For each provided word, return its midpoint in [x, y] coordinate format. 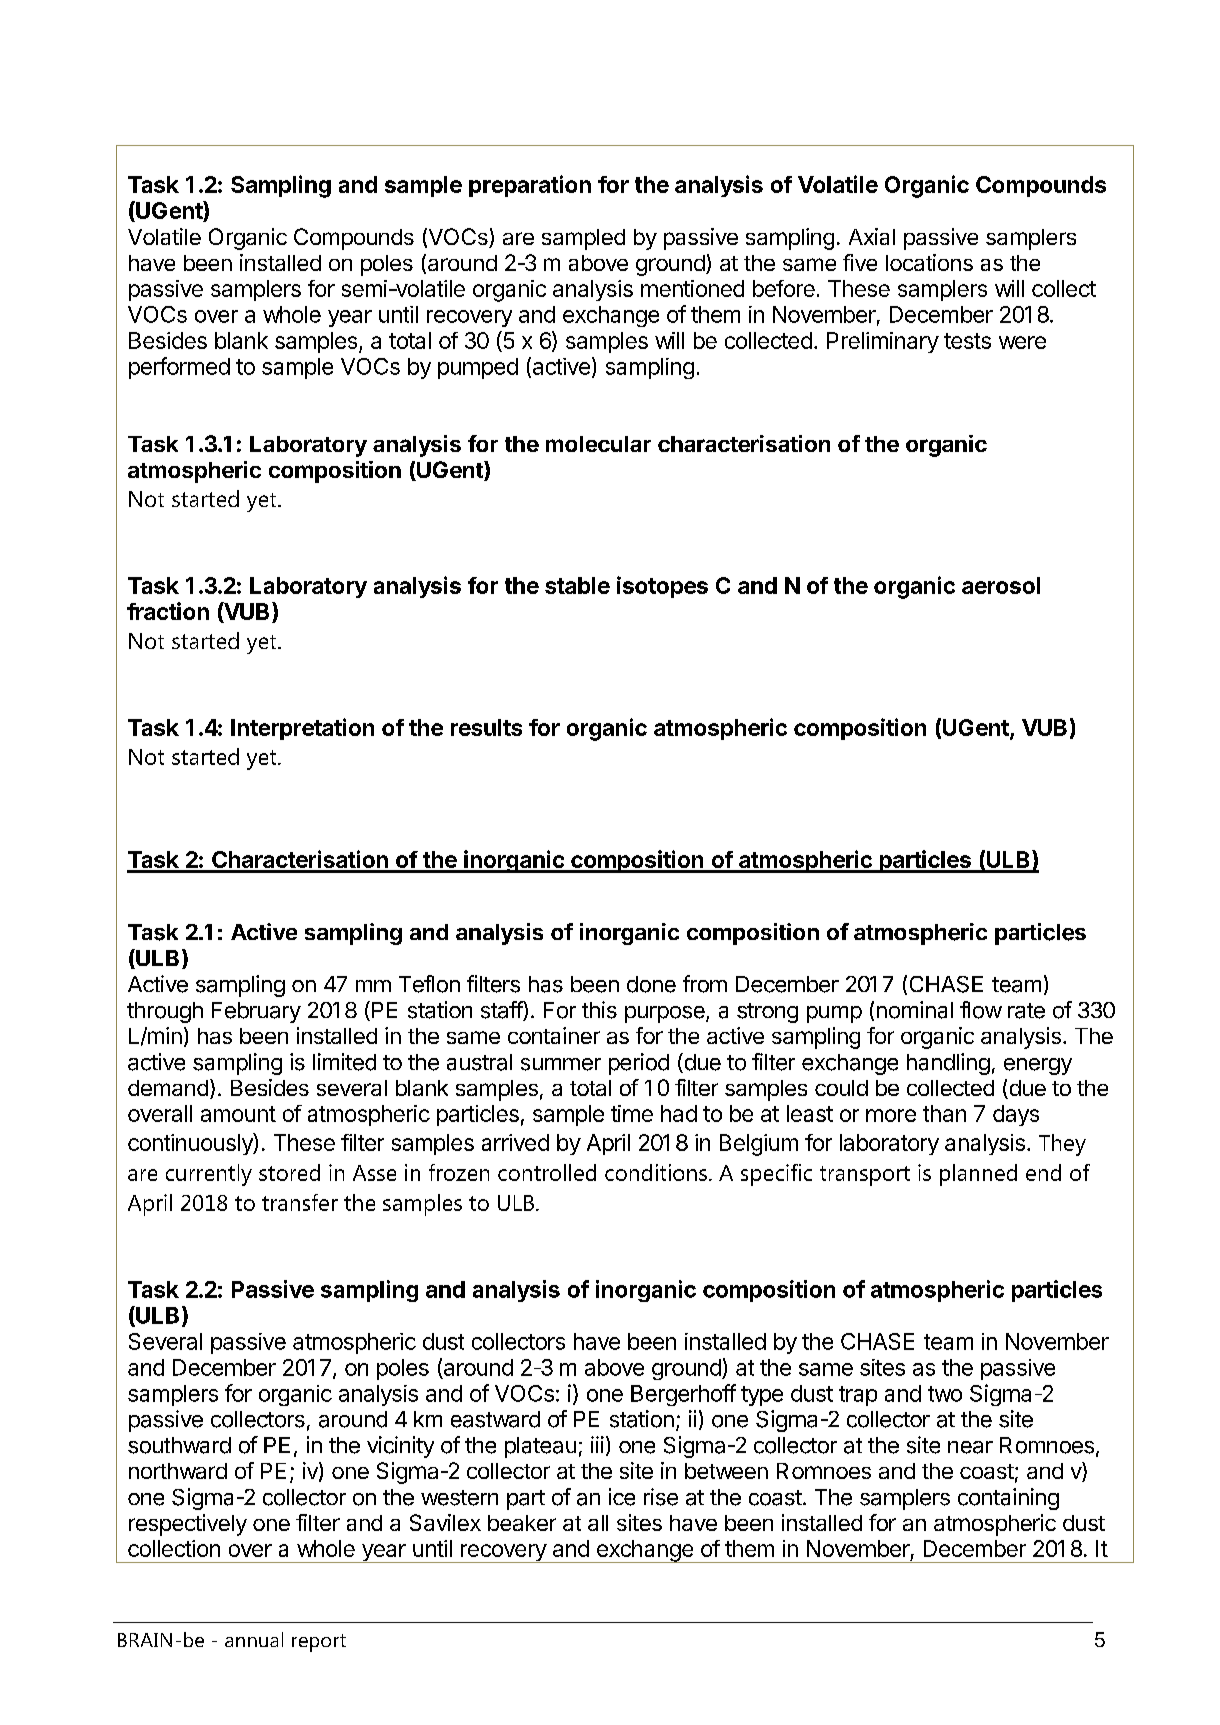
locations [929, 262]
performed [179, 368]
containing [1008, 1499]
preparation [530, 186]
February [256, 1012]
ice [622, 1497]
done [651, 984]
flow [981, 1010]
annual [254, 1639]
